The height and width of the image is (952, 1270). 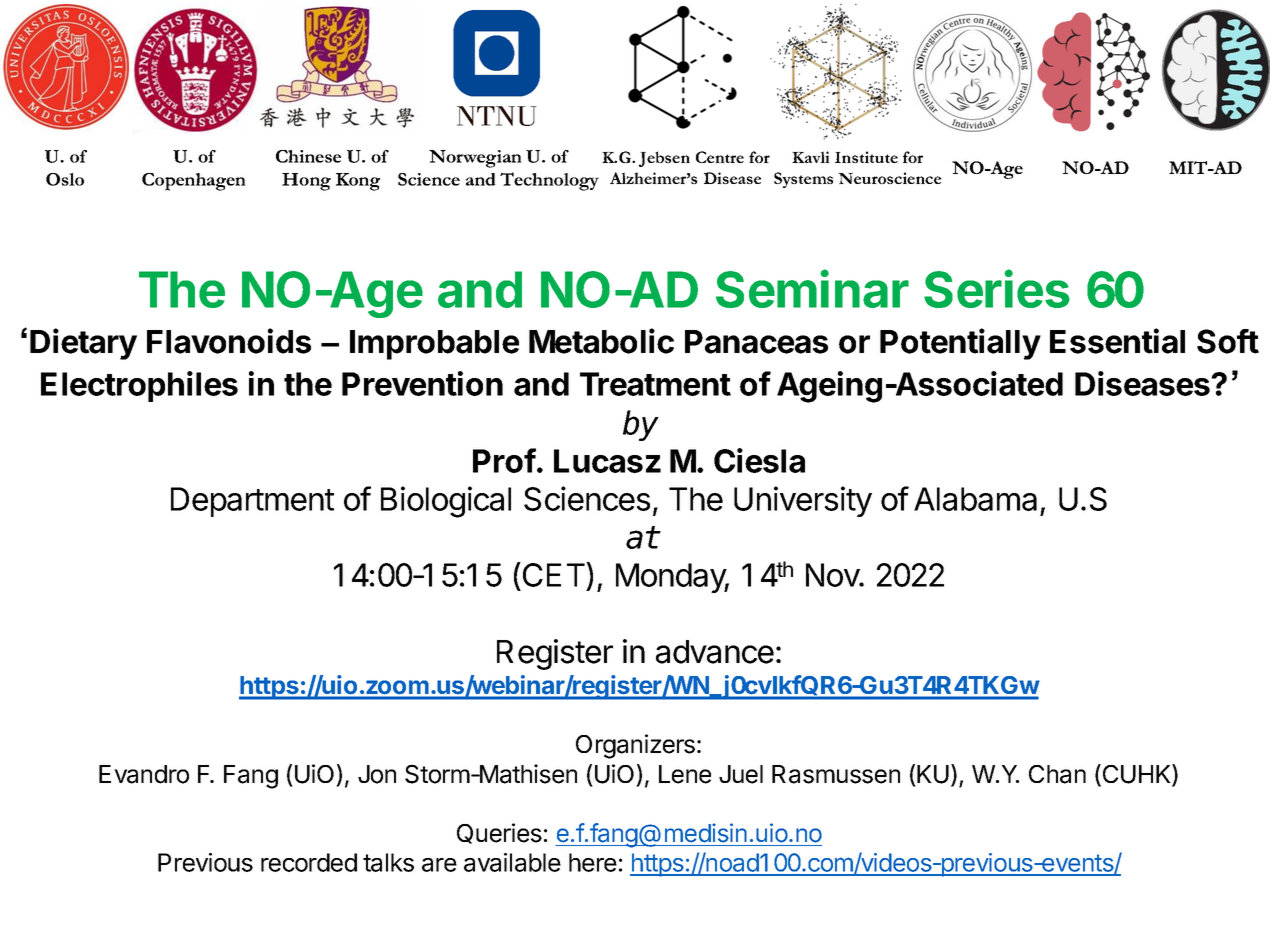 What do you see at coordinates (229, 341) in the image?
I see `Flavonoids` at bounding box center [229, 341].
